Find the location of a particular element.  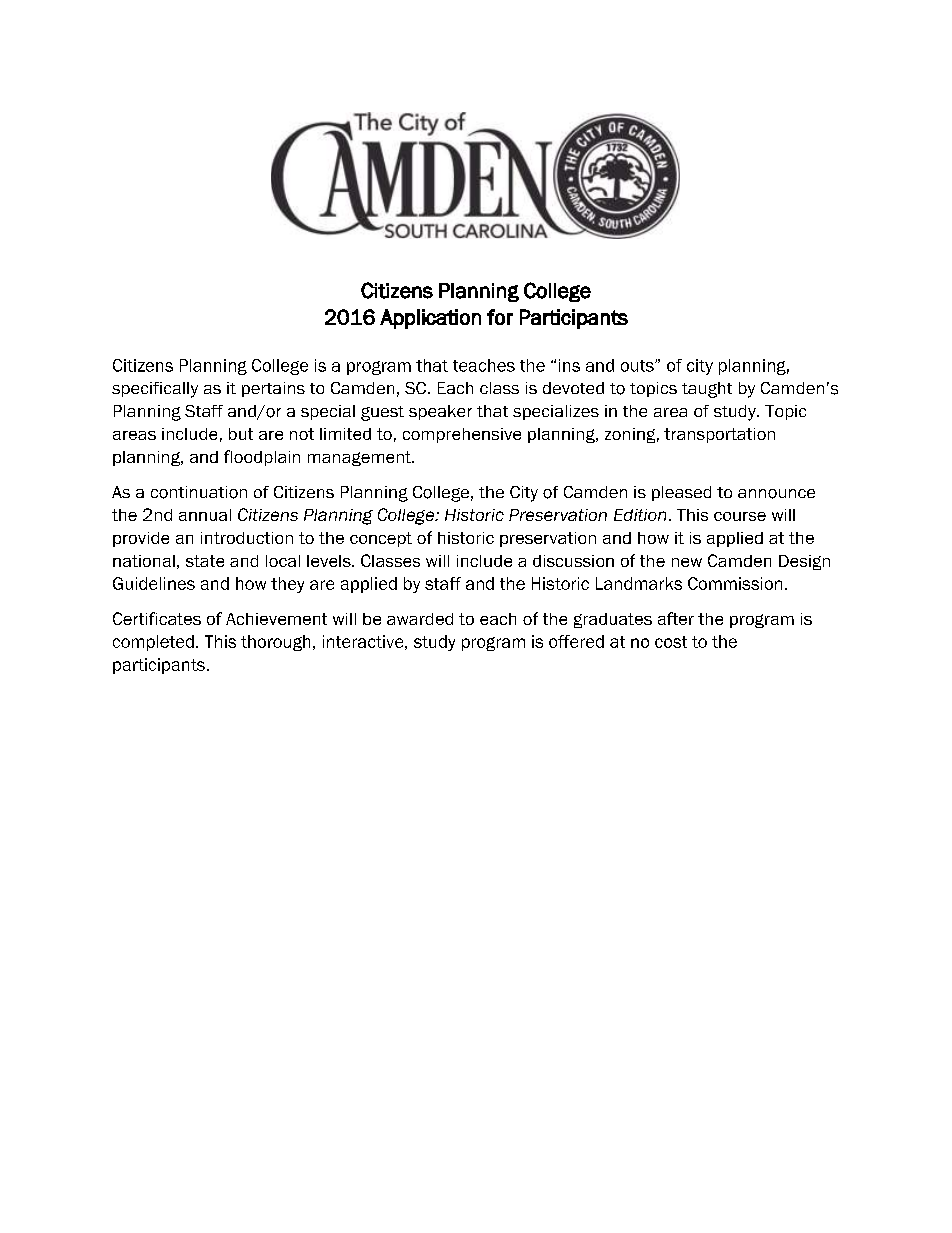

continuation is located at coordinates (199, 492).
